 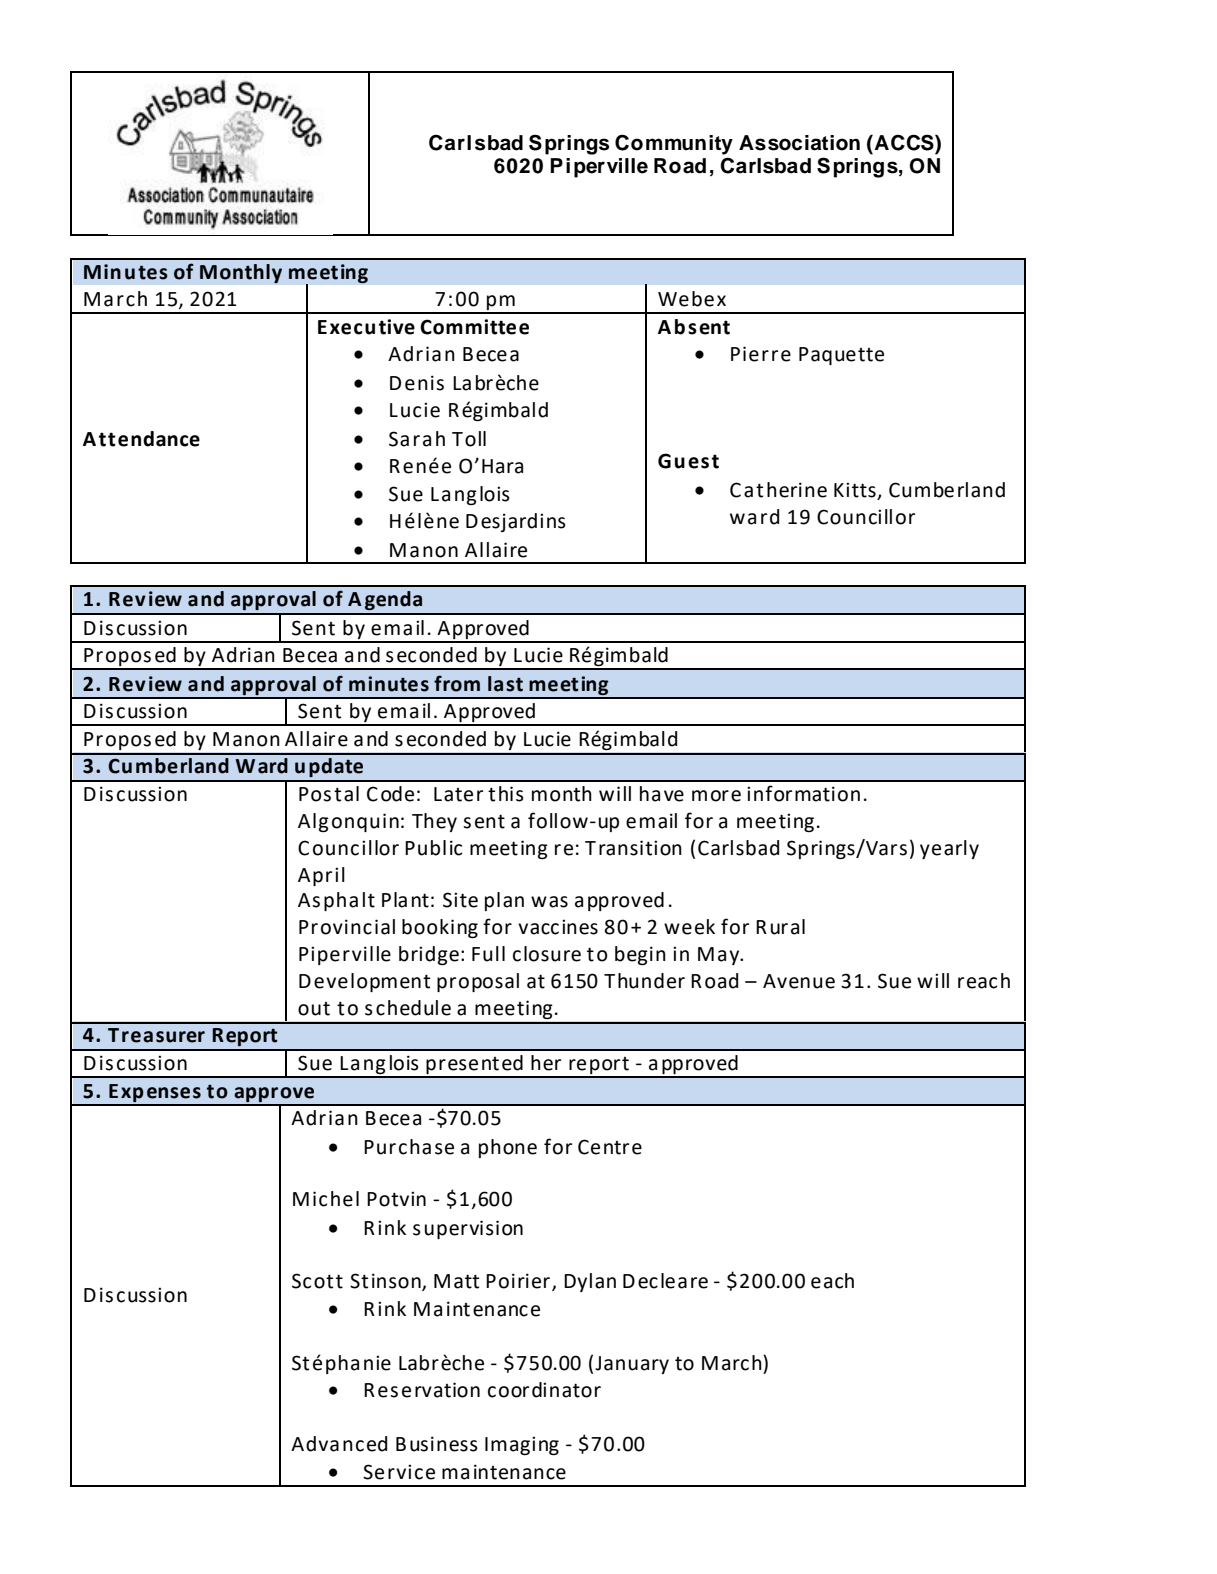 What do you see at coordinates (803, 793) in the image?
I see `information` at bounding box center [803, 793].
